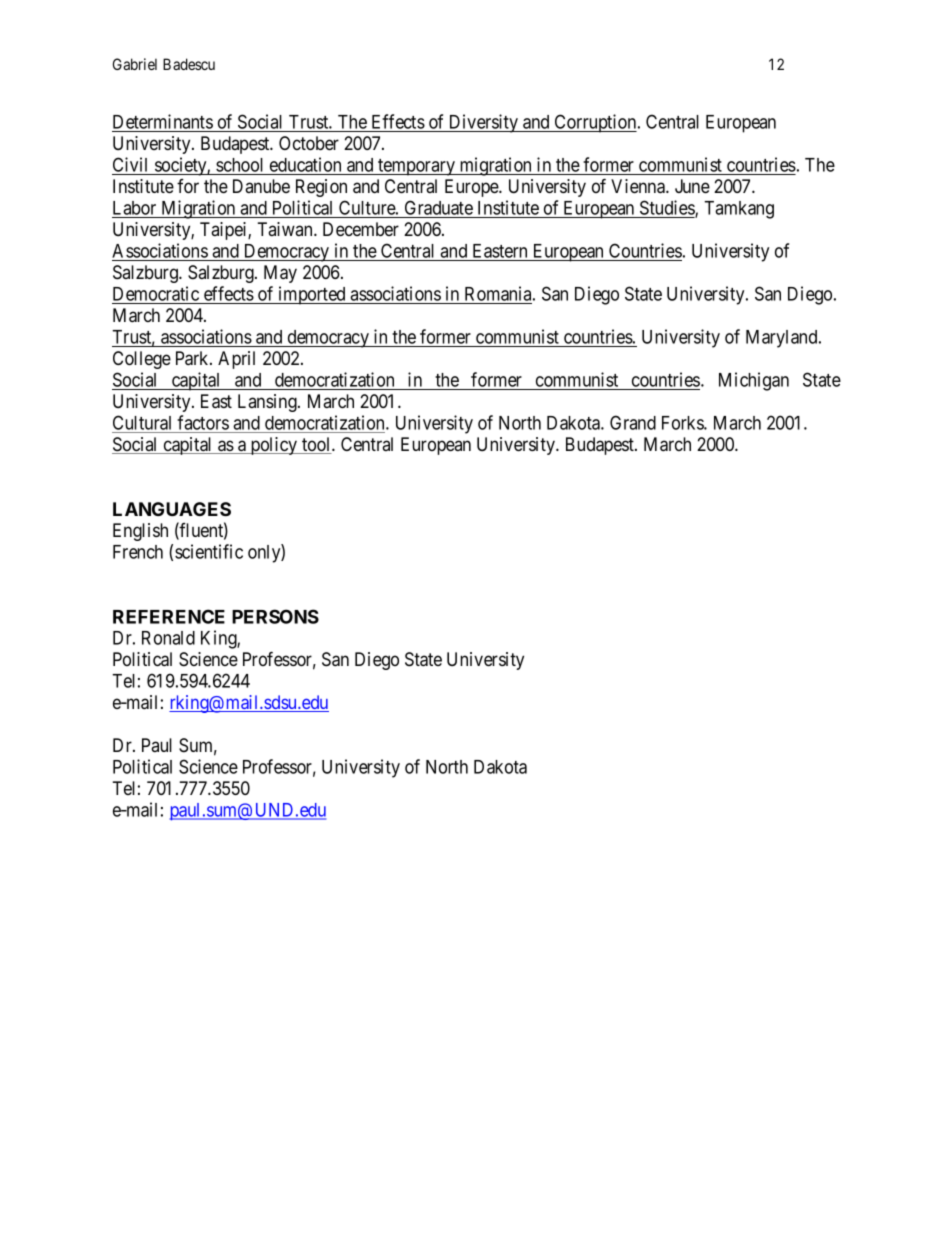 This page has height=1233, width=952. I want to click on Graduate, so click(438, 209).
